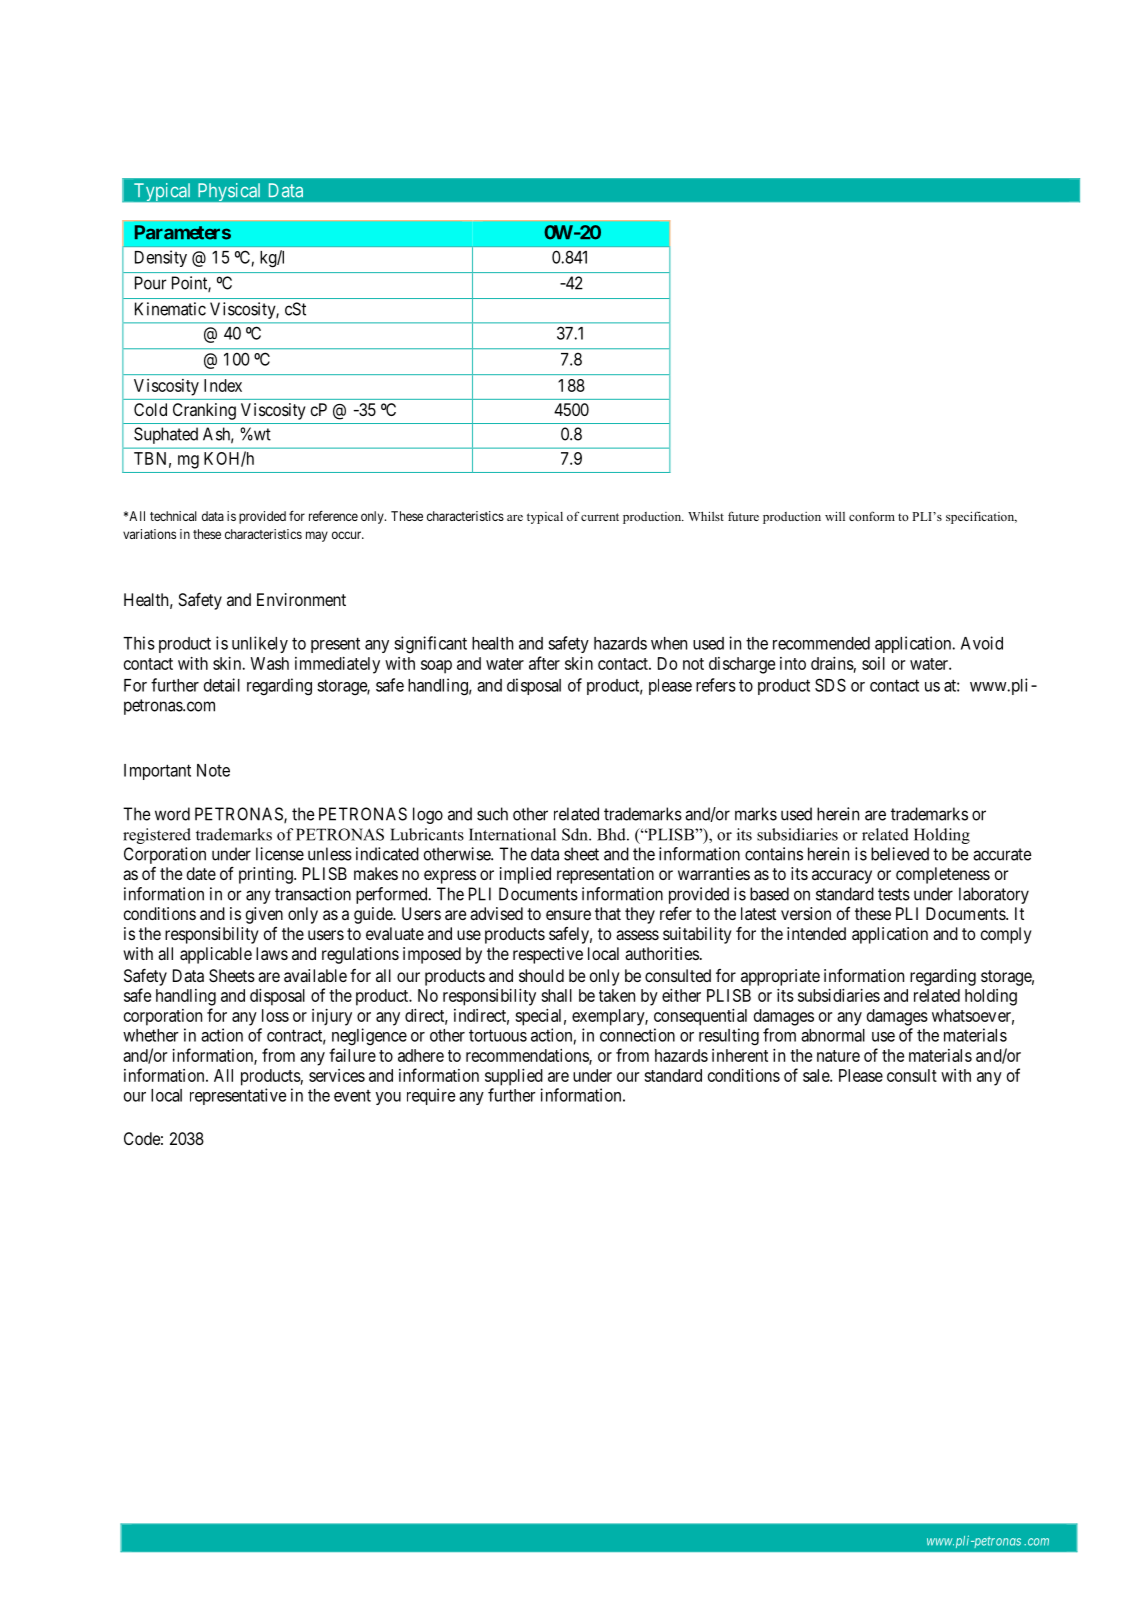 This screenshot has width=1147, height=1624. Describe the element at coordinates (222, 685) in the screenshot. I see `detail` at that location.
